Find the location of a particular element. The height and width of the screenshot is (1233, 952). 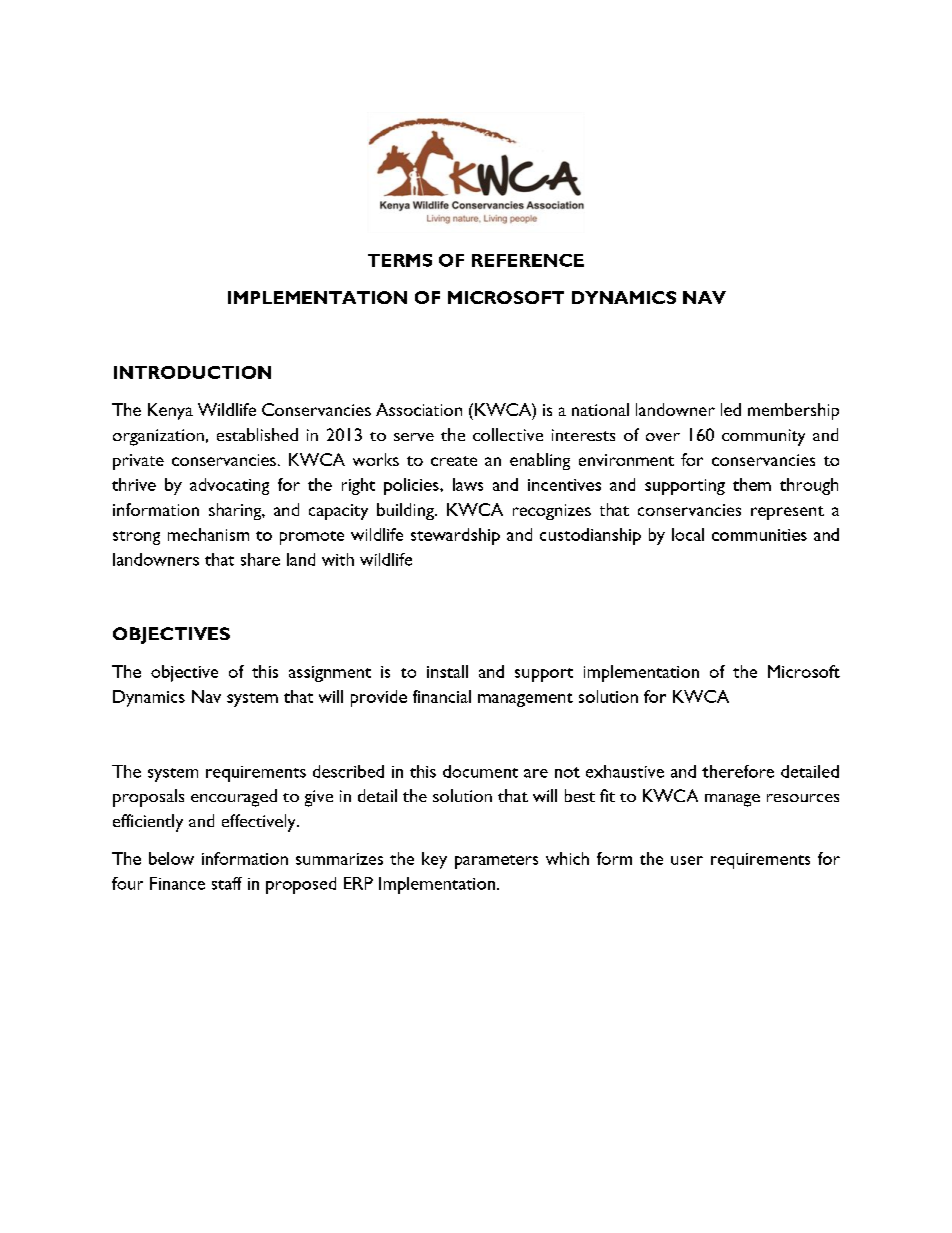

communities is located at coordinates (759, 535).
